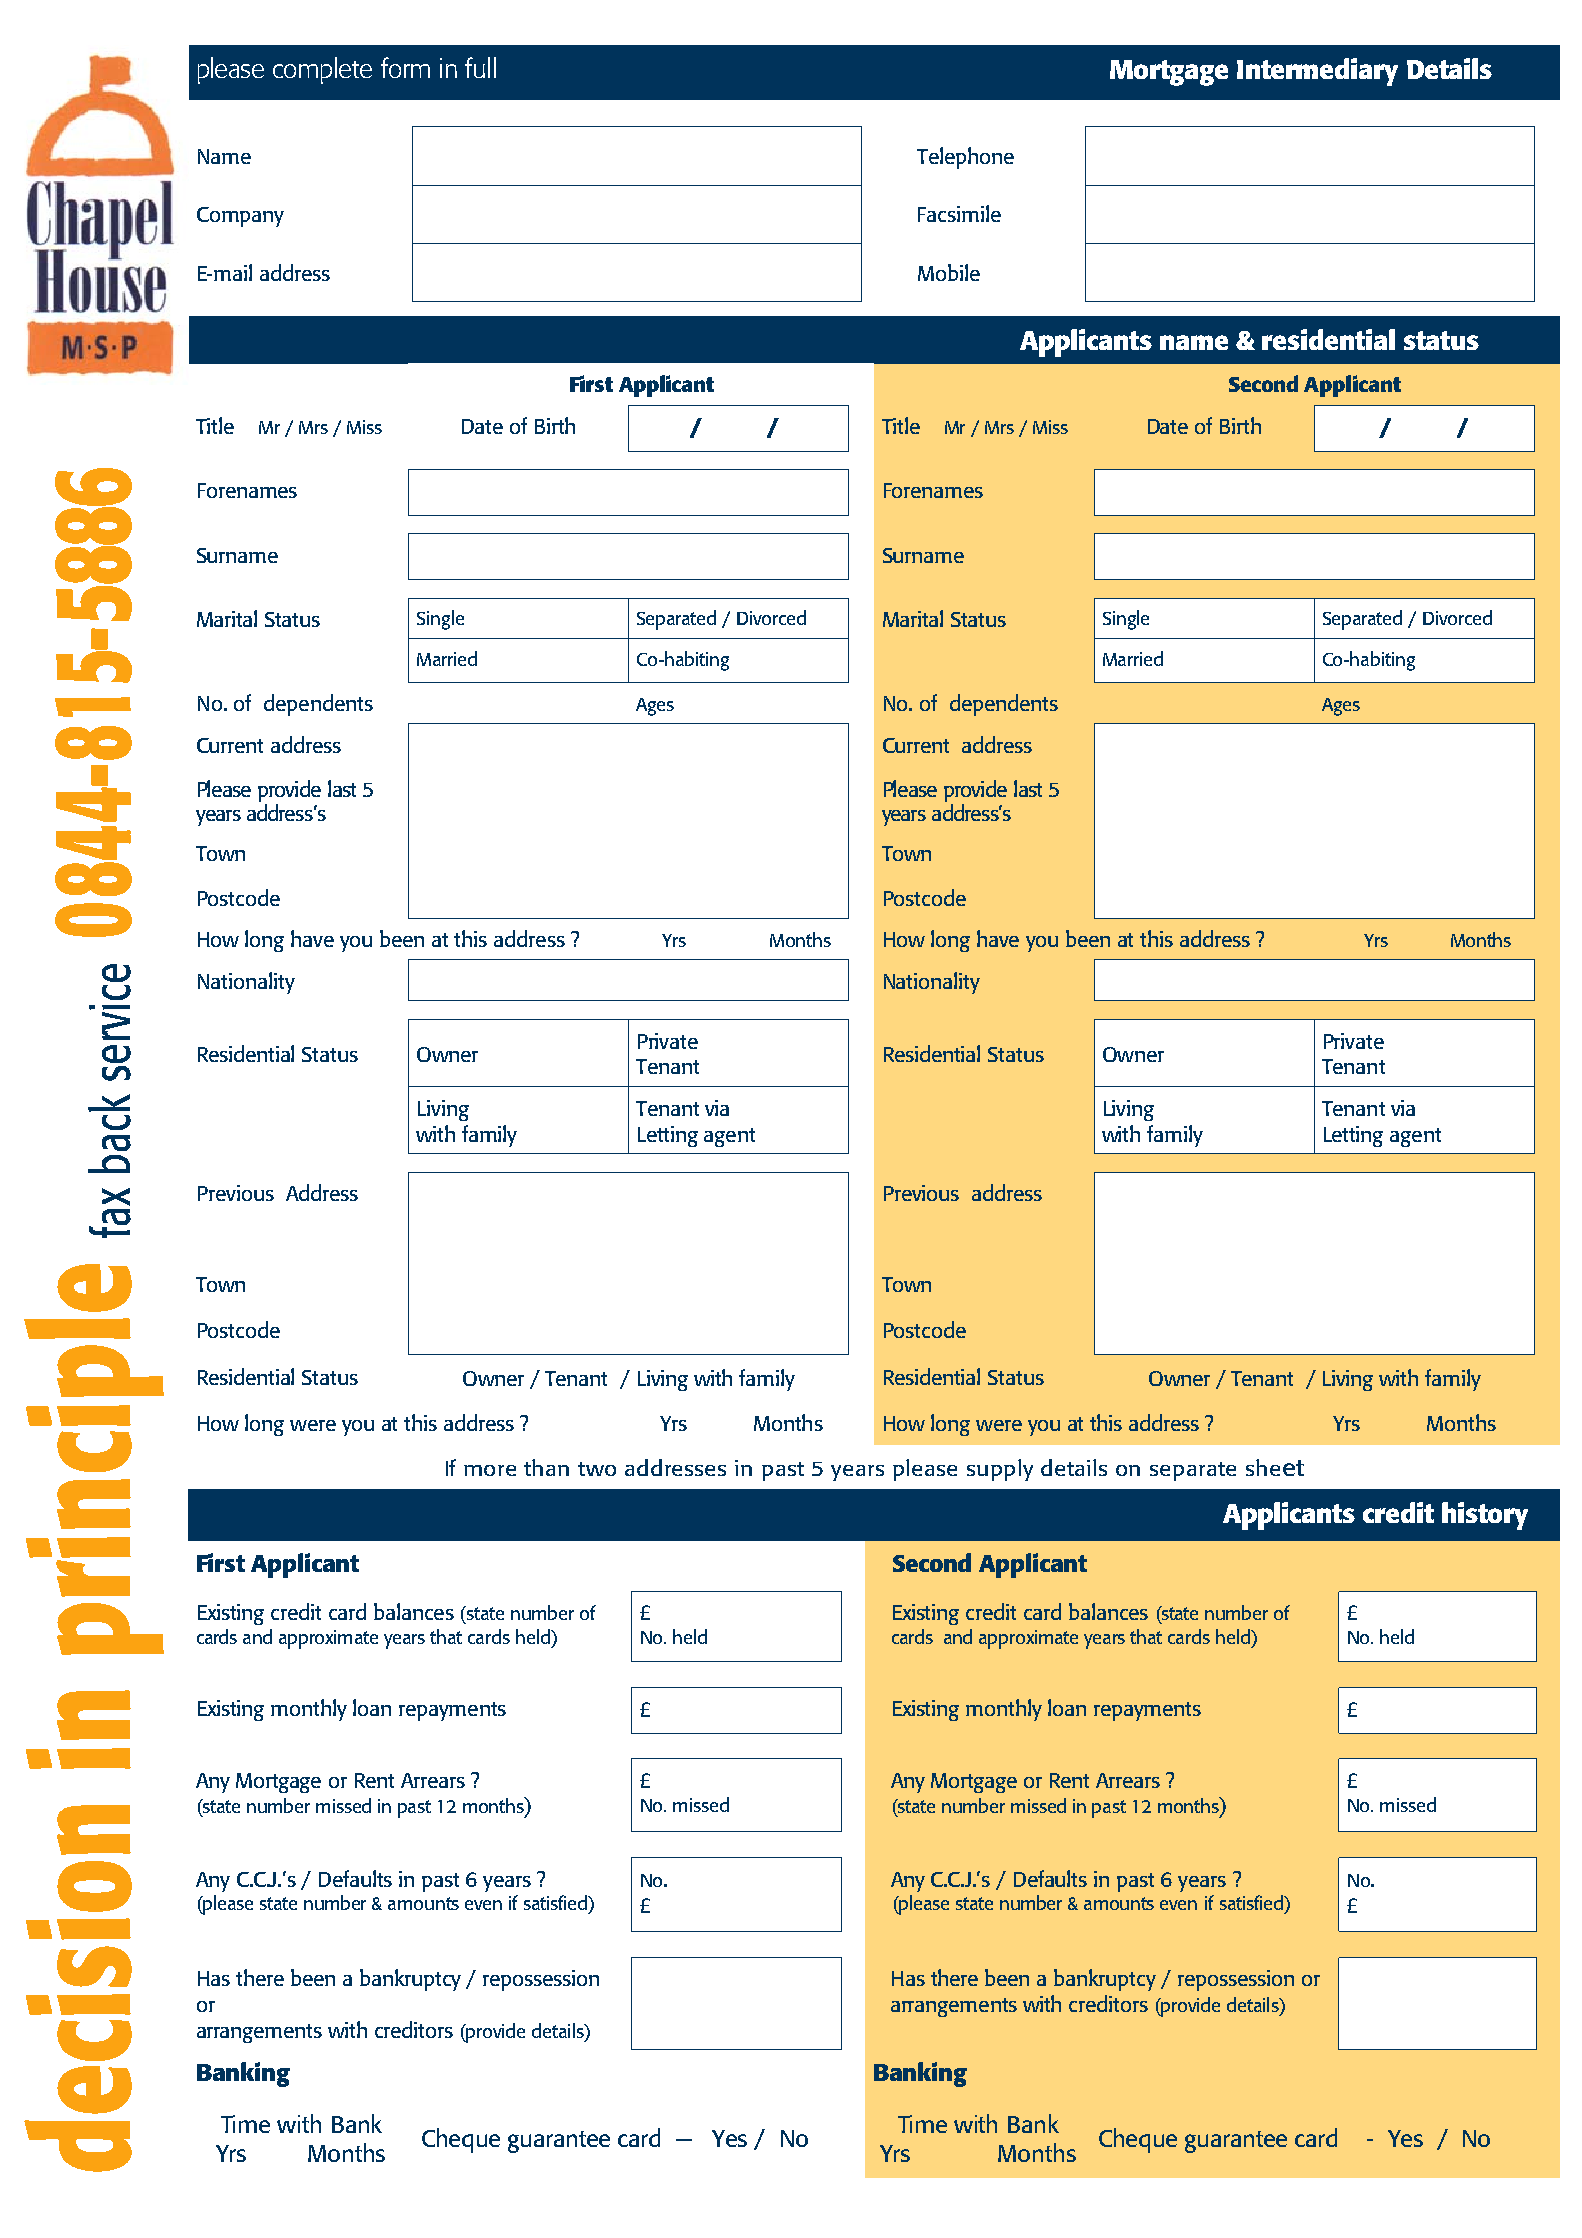  What do you see at coordinates (240, 217) in the screenshot?
I see `Company` at bounding box center [240, 217].
